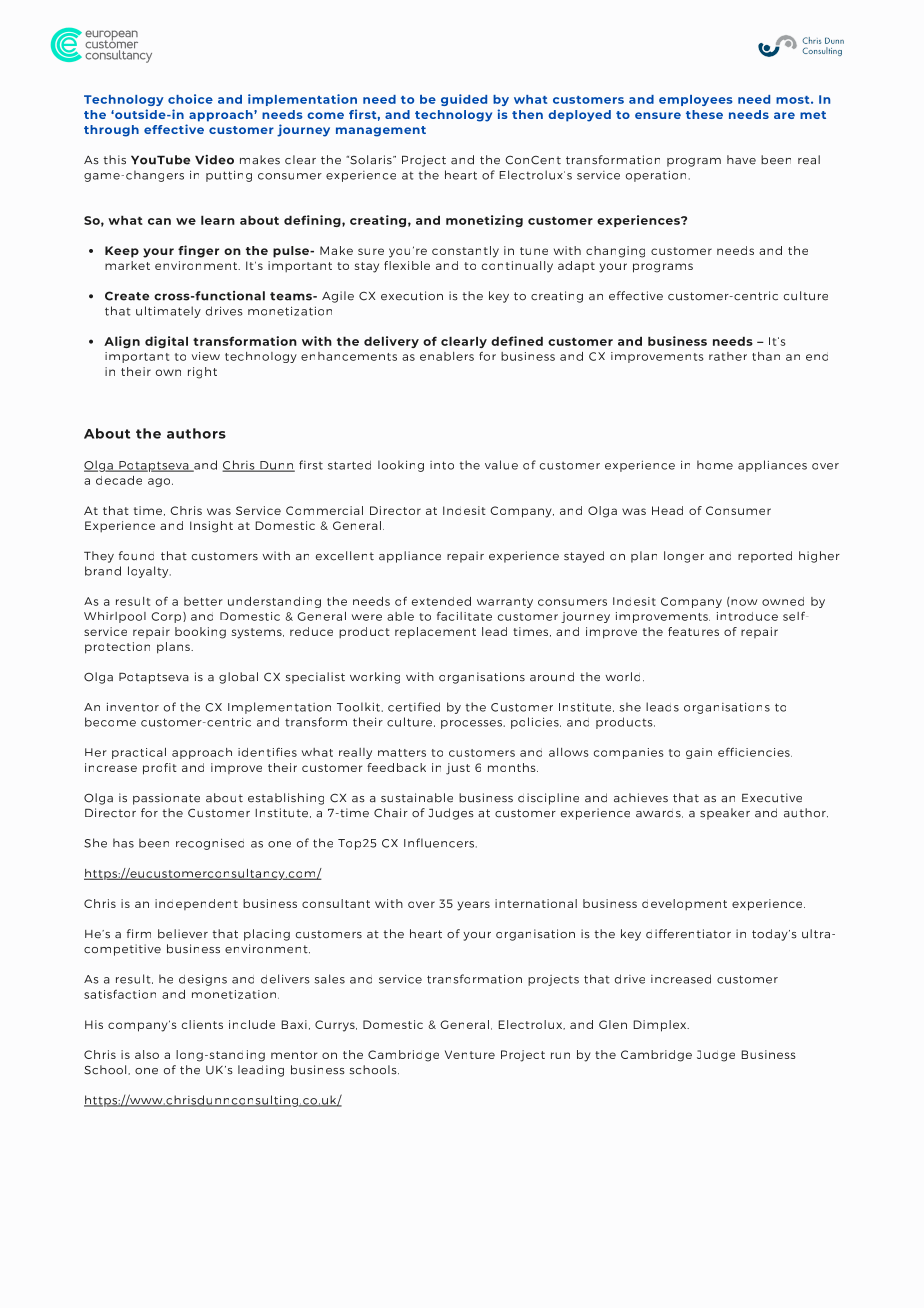 This page has height=1308, width=924. I want to click on these, so click(704, 114).
